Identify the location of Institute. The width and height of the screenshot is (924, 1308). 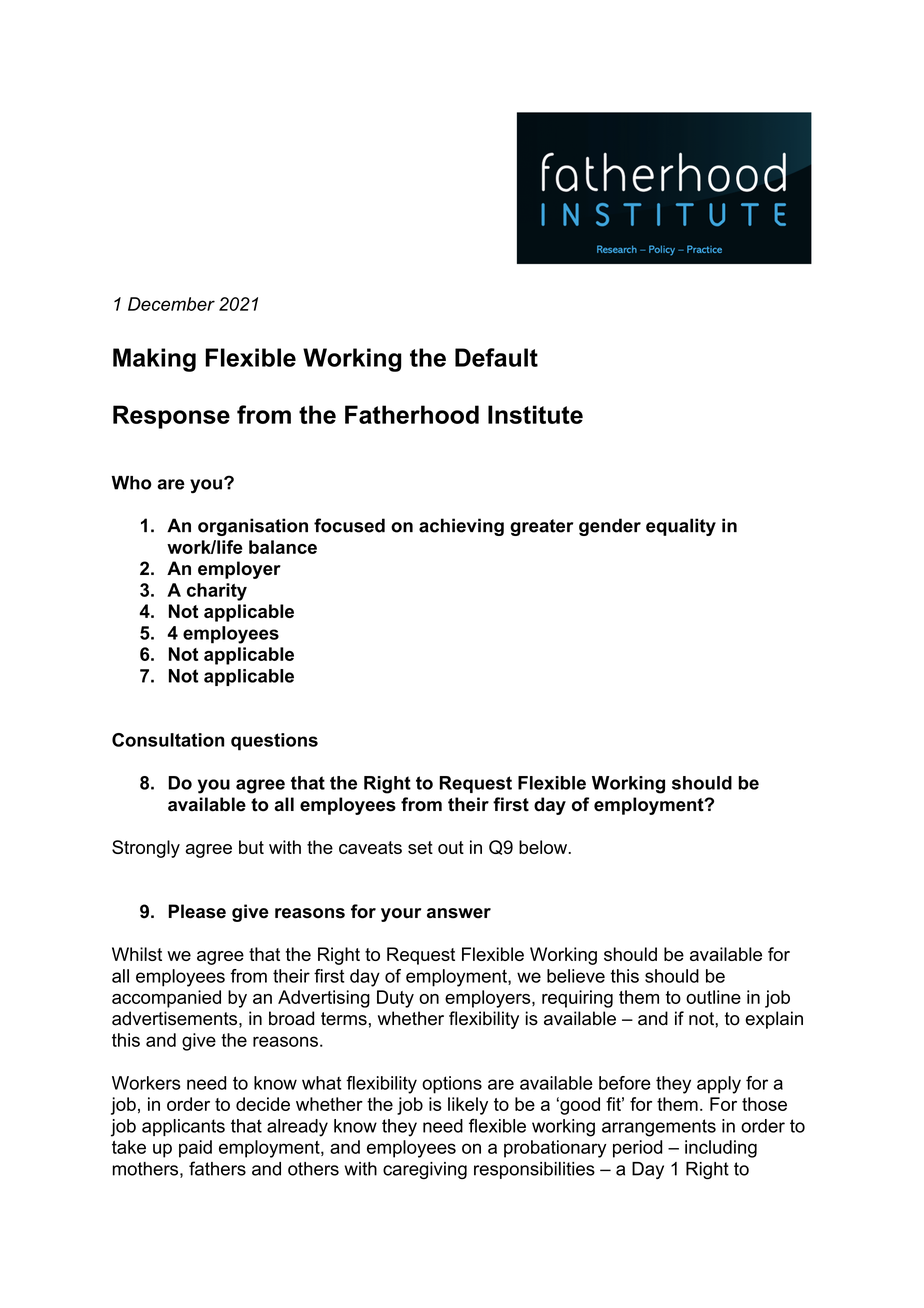
(535, 414).
